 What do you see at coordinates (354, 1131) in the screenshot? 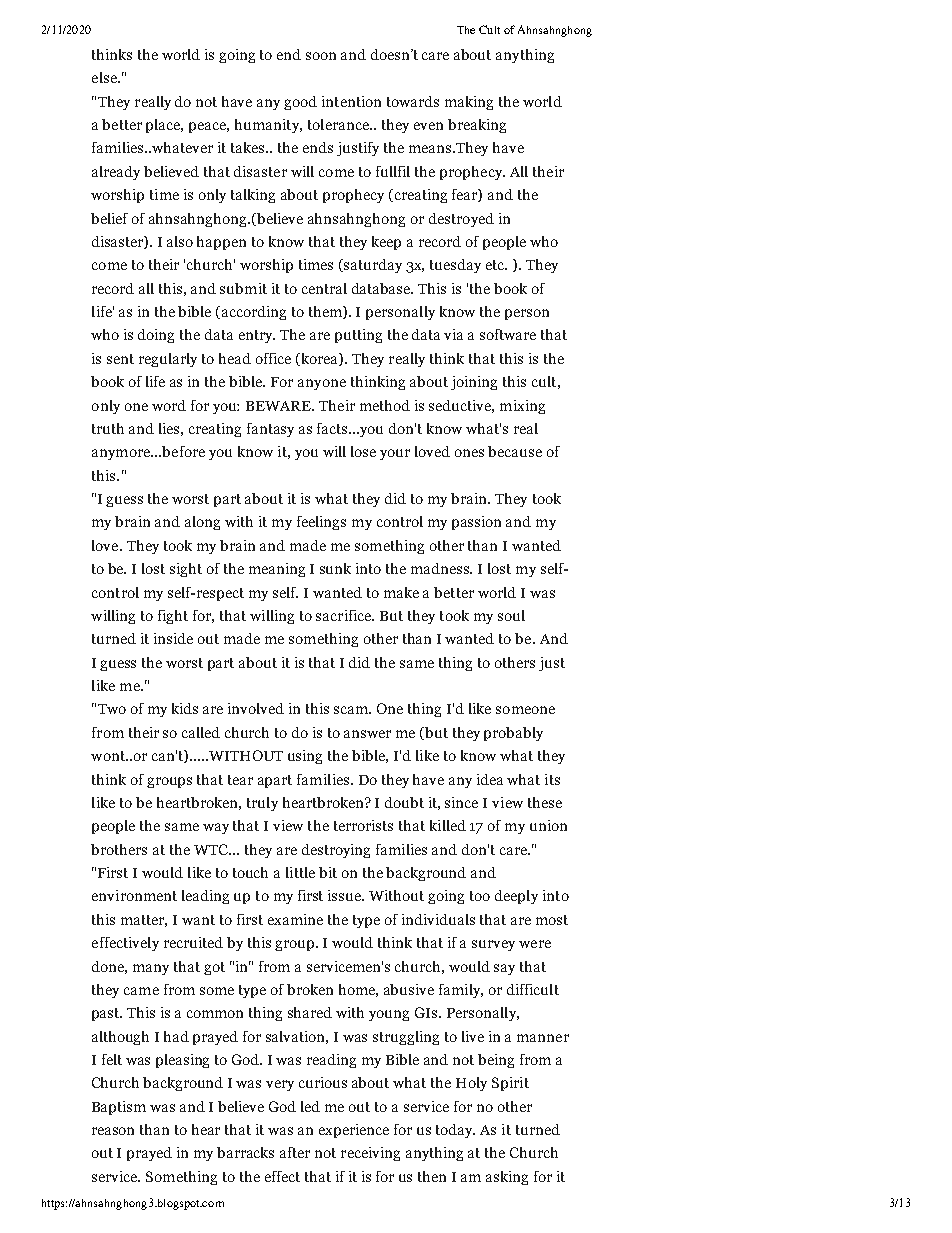
I see `experience` at bounding box center [354, 1131].
